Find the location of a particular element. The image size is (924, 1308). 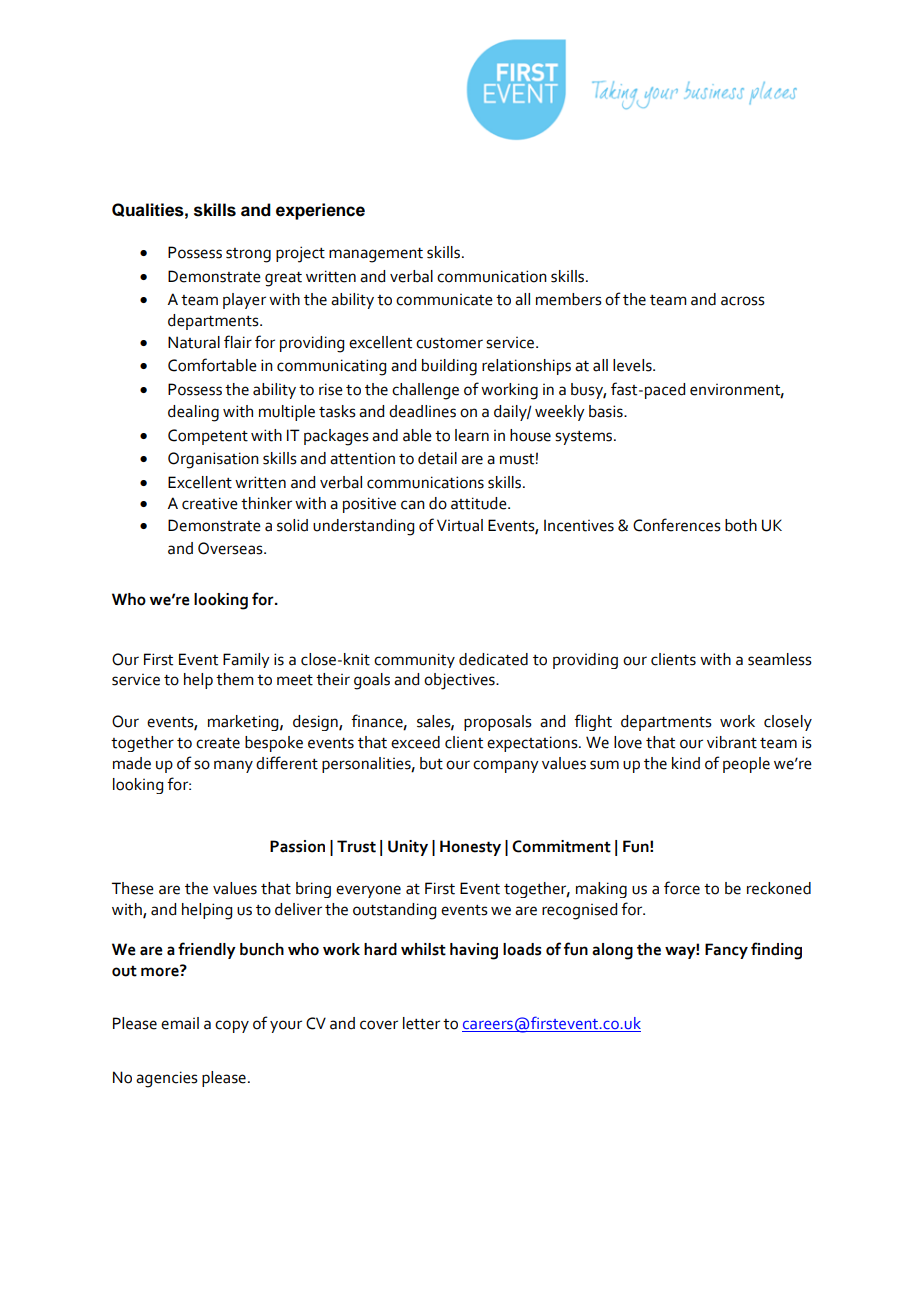

Virtual is located at coordinates (460, 525).
